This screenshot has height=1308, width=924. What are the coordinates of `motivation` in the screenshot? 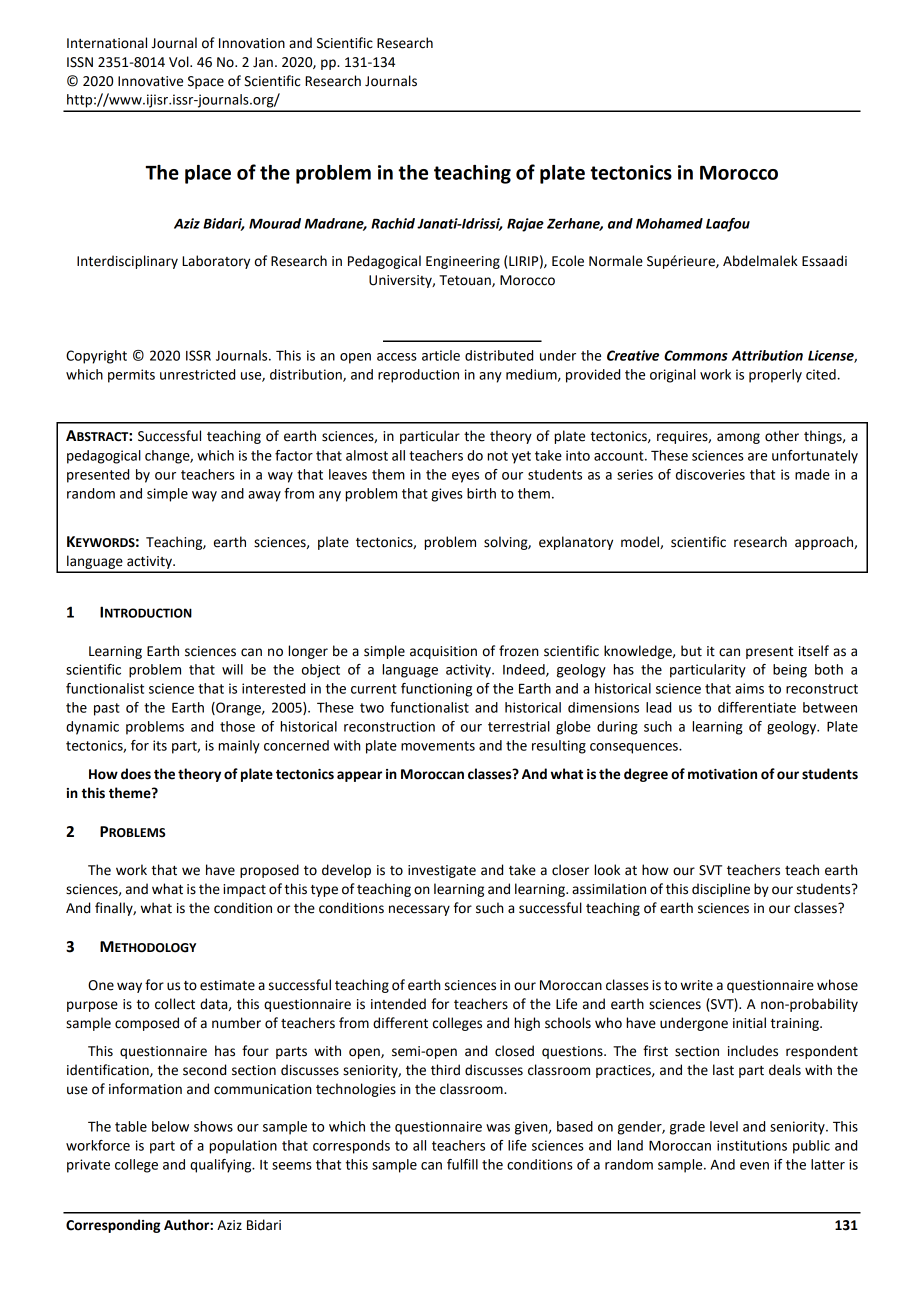 It's located at (722, 774).
